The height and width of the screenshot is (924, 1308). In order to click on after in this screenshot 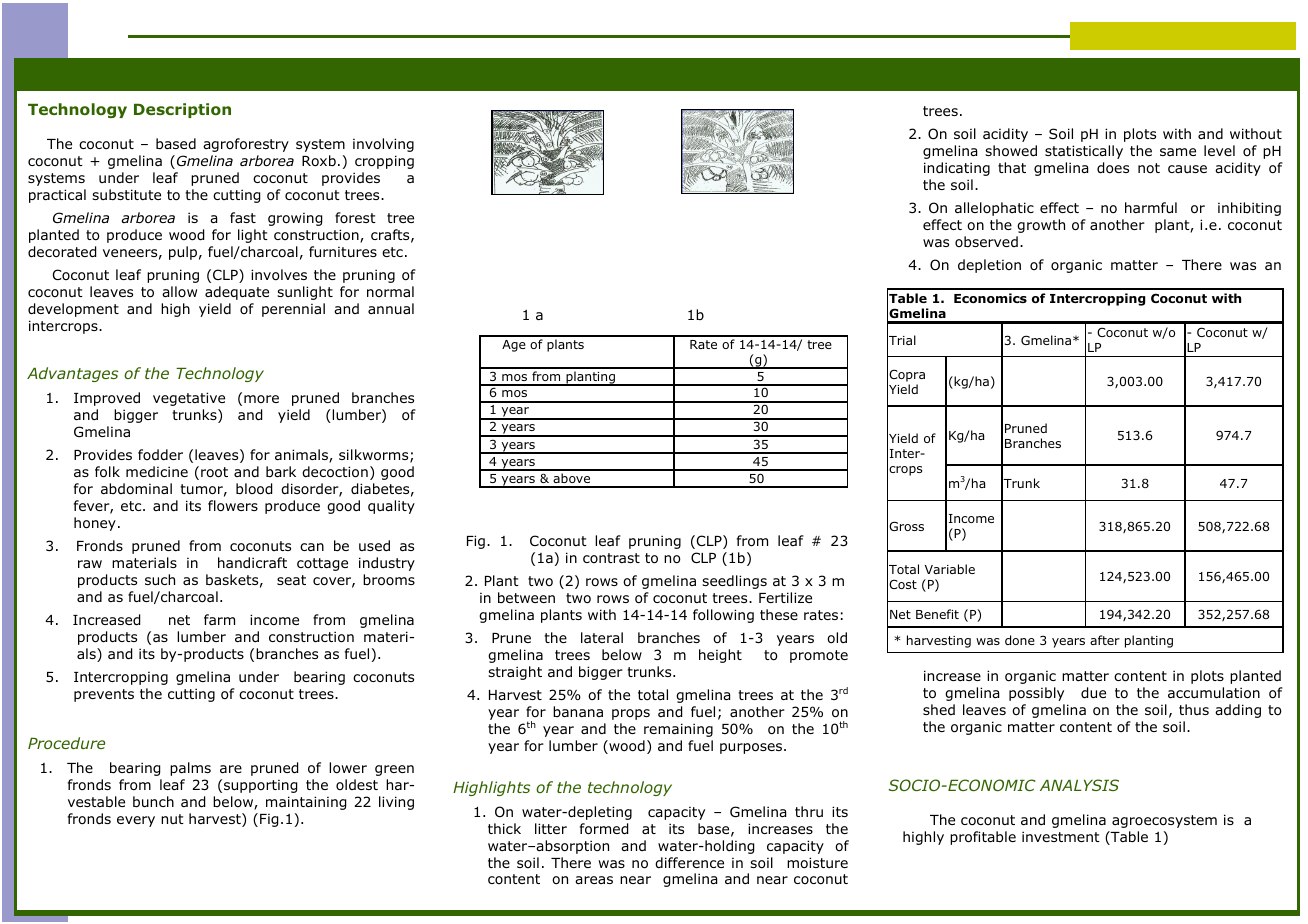, I will do `click(1105, 640)`.
